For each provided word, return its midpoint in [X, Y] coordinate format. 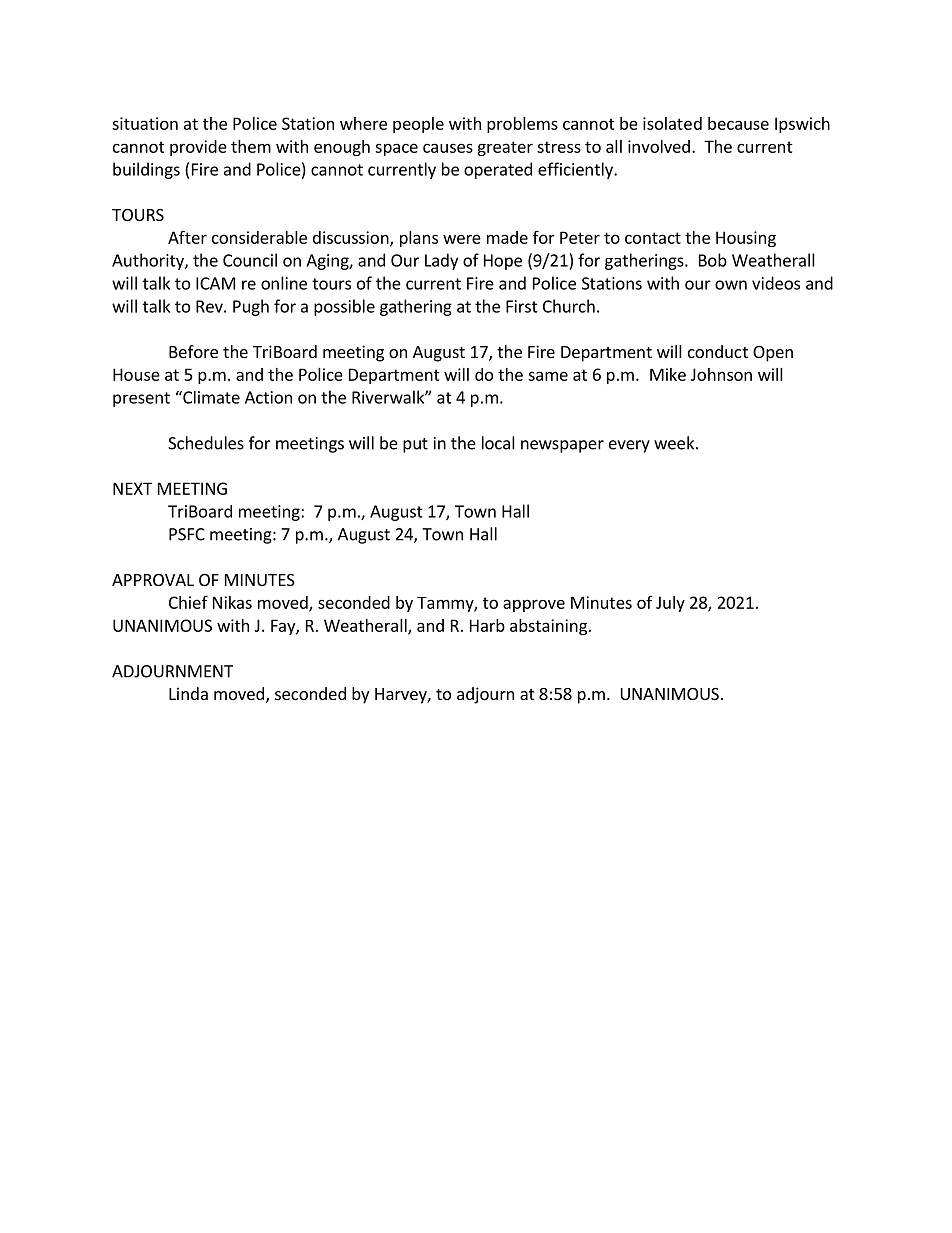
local [498, 443]
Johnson [721, 374]
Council [250, 260]
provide [198, 148]
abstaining [548, 627]
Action [268, 397]
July [670, 604]
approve [534, 605]
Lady [441, 261]
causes [448, 148]
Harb [487, 625]
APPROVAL [153, 580]
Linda [188, 693]
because [738, 123]
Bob [713, 260]
